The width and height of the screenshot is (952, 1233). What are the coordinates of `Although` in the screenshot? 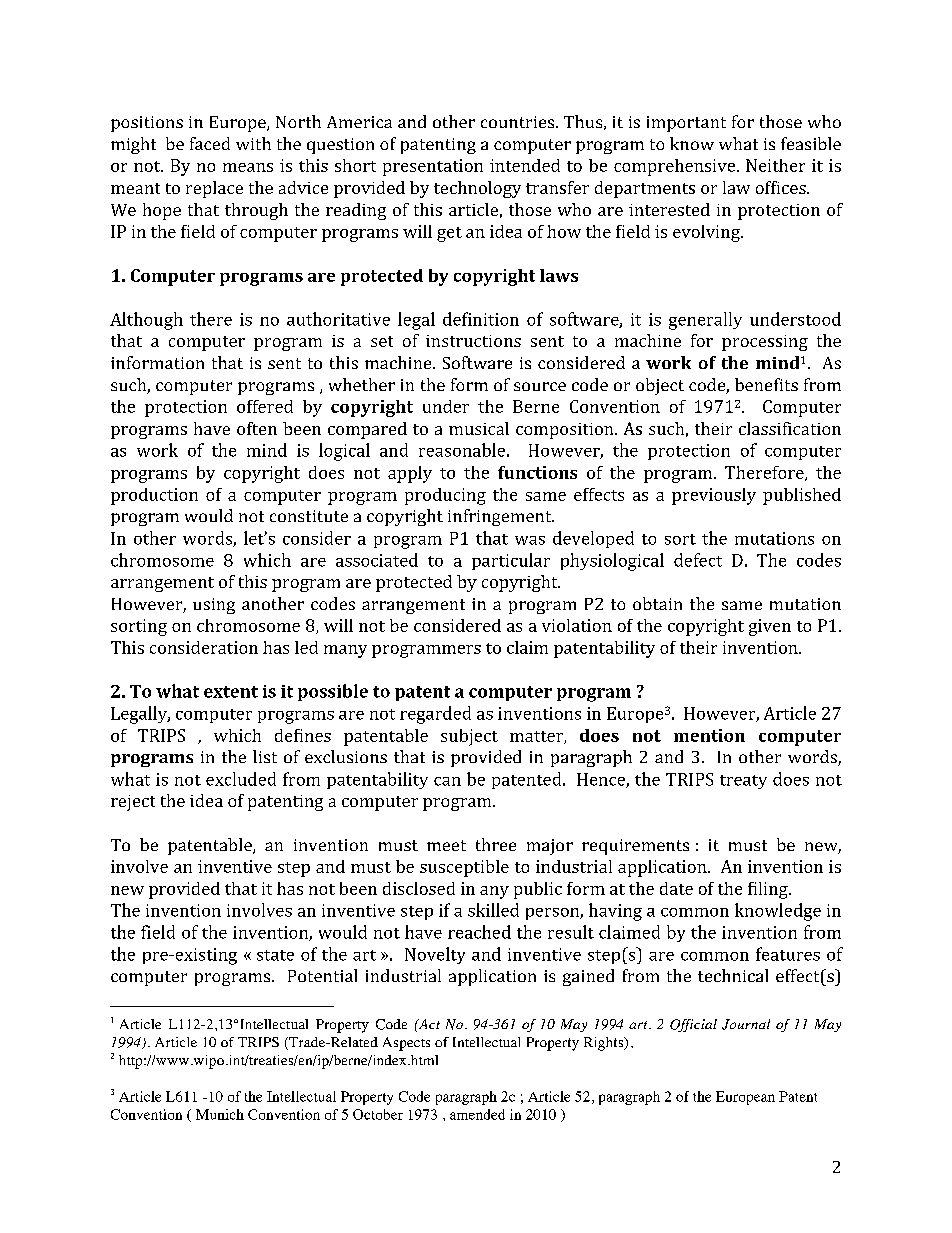 It's located at (146, 321).
